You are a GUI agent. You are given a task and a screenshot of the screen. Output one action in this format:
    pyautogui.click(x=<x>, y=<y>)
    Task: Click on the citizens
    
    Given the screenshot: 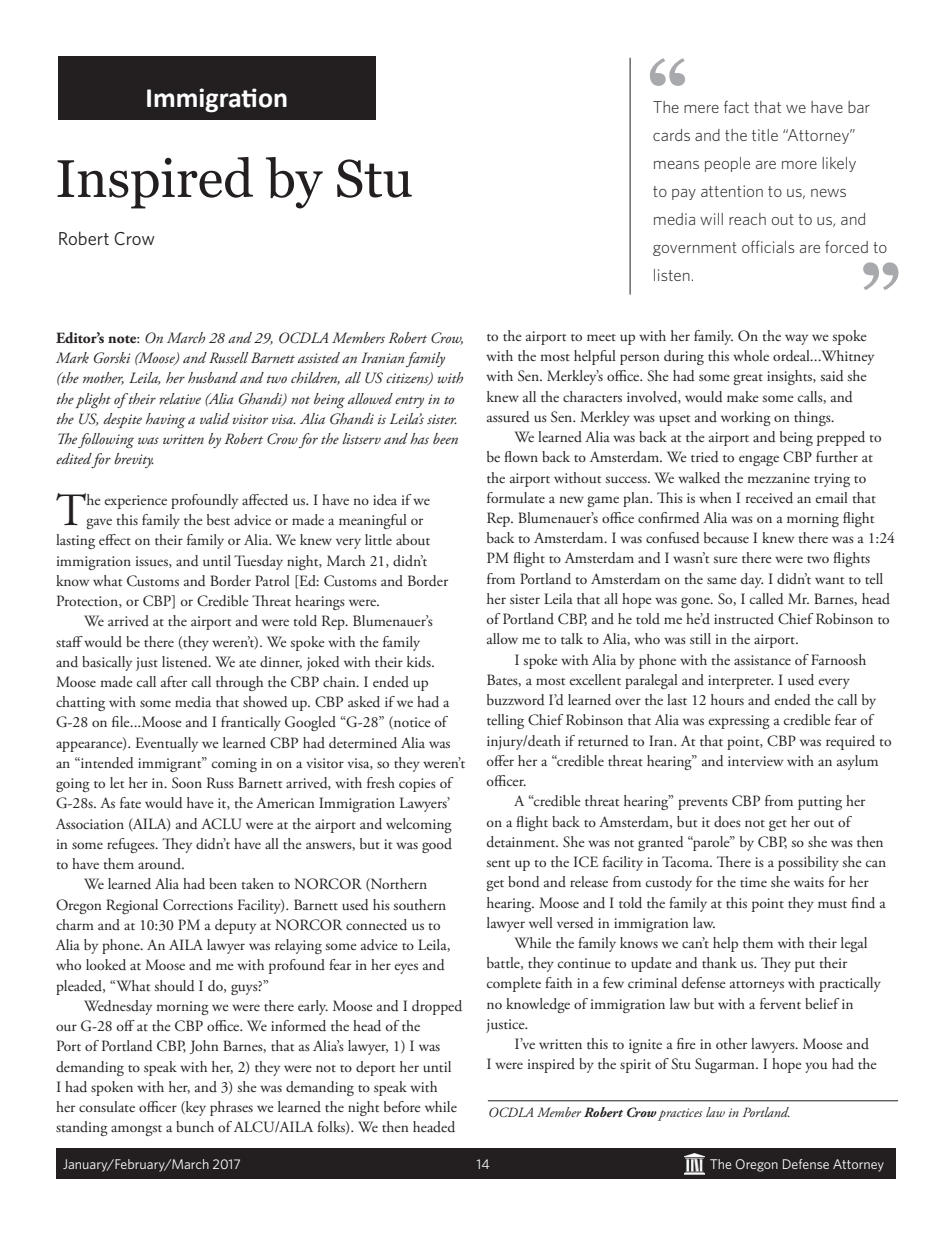 What is the action you would take?
    pyautogui.click(x=408, y=379)
